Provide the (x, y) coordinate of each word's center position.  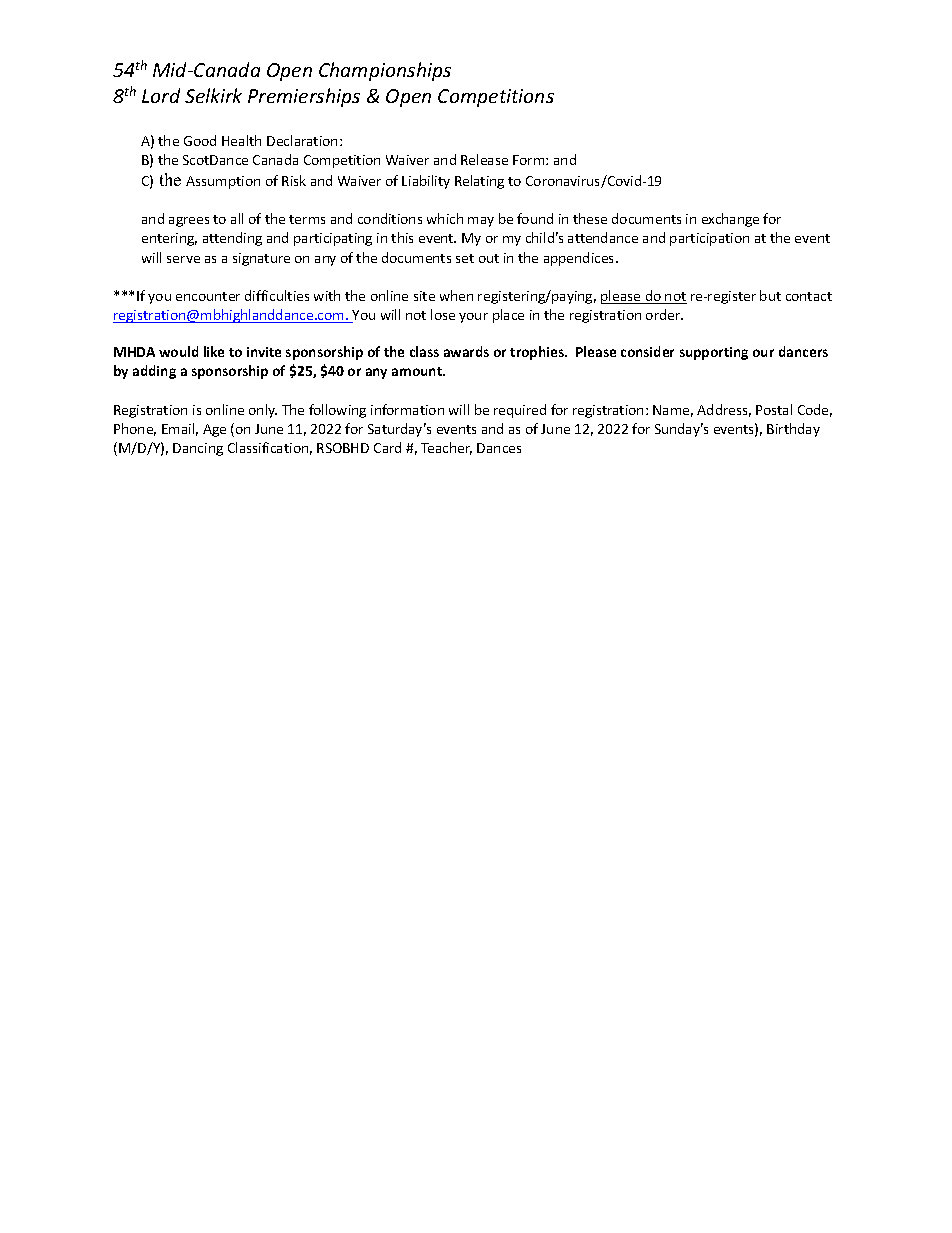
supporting (714, 353)
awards (466, 351)
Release (484, 159)
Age (214, 430)
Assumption (223, 182)
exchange (730, 220)
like (214, 351)
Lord (161, 95)
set (465, 258)
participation (709, 239)
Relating (479, 182)
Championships (385, 71)
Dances (499, 448)
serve (183, 259)
